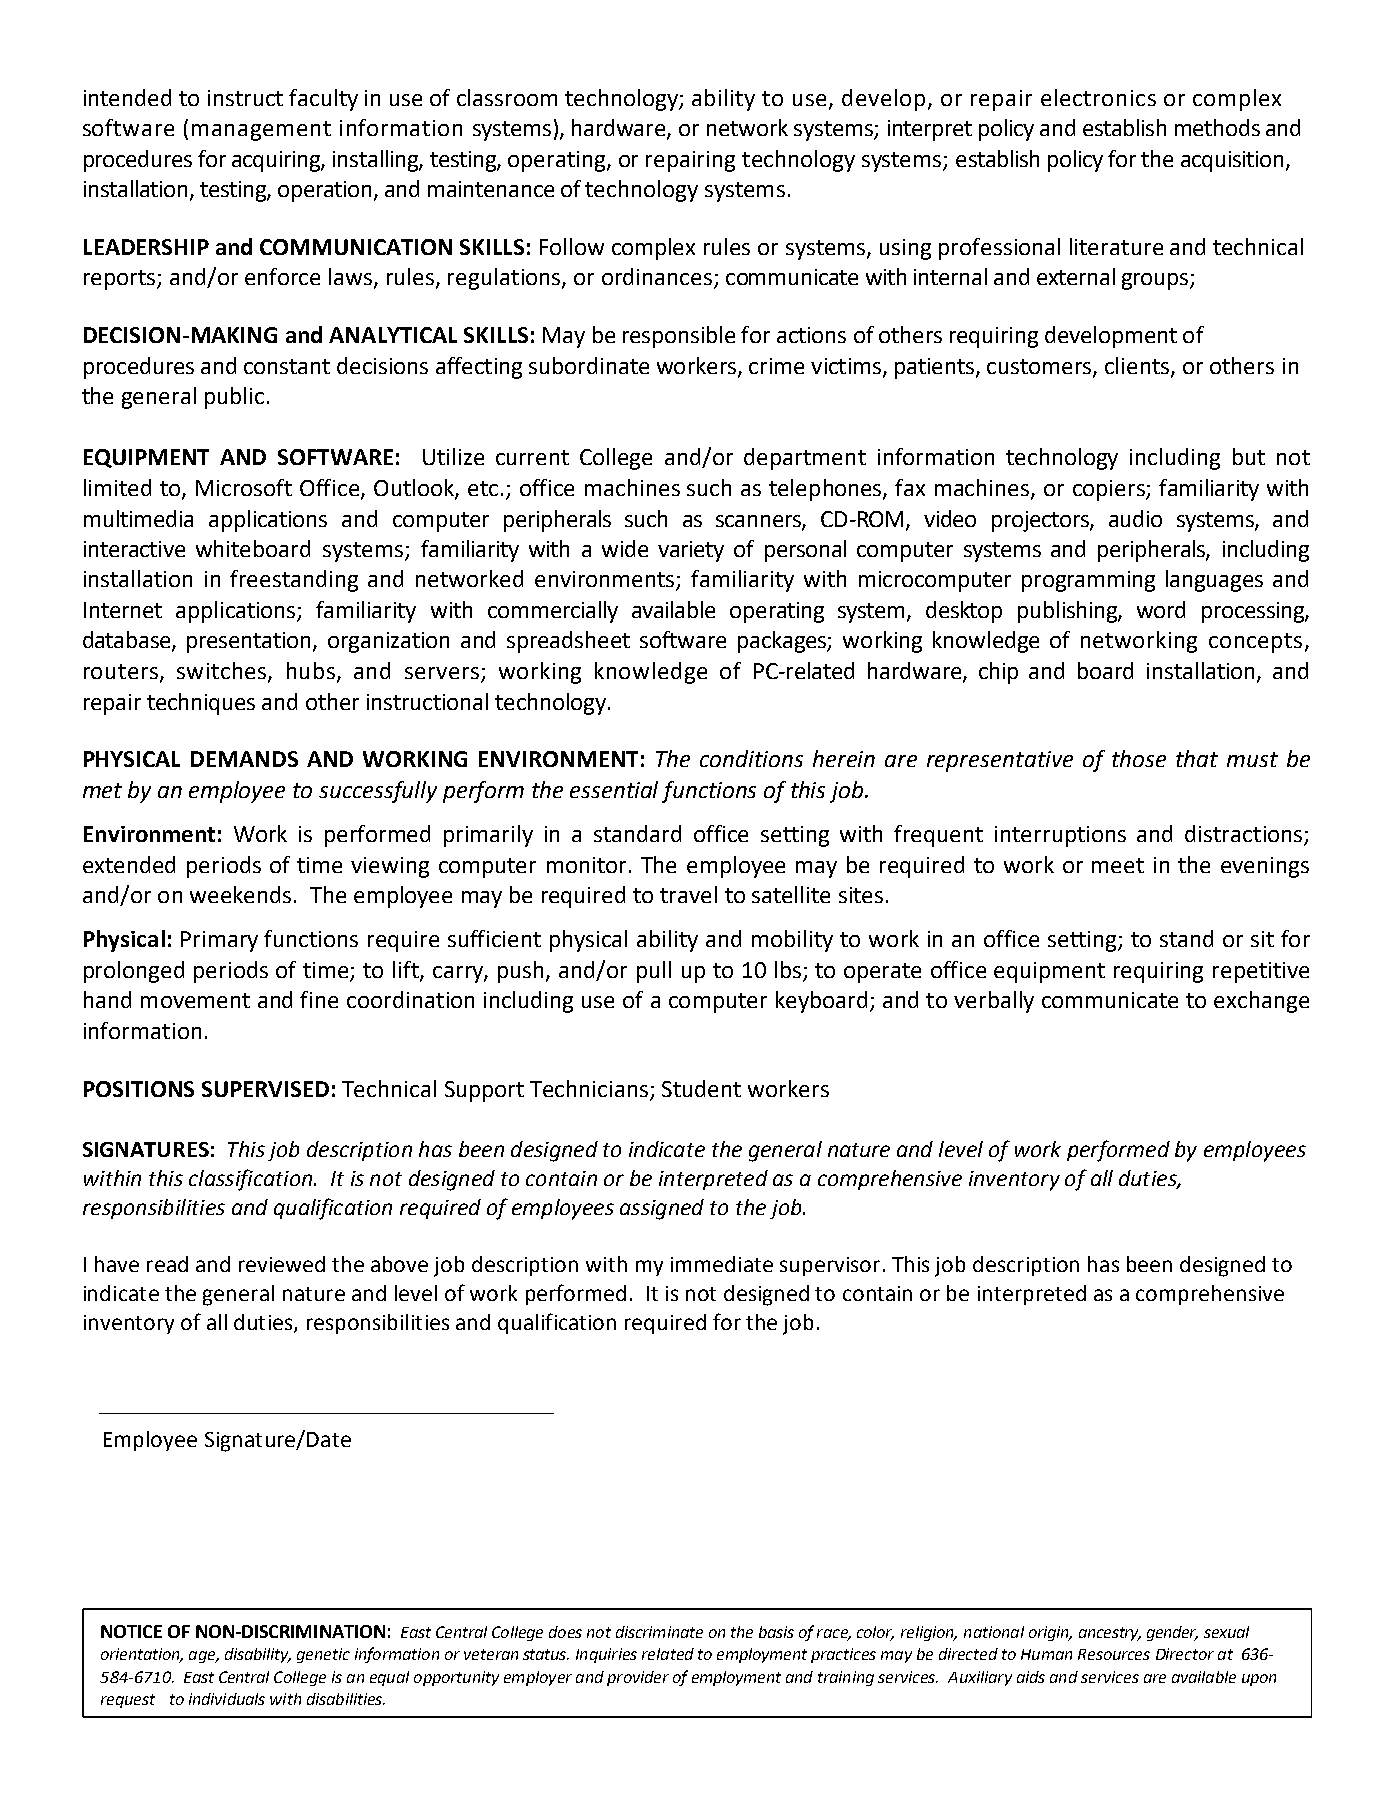  Describe the element at coordinates (1135, 518) in the page. I see `audio` at that location.
